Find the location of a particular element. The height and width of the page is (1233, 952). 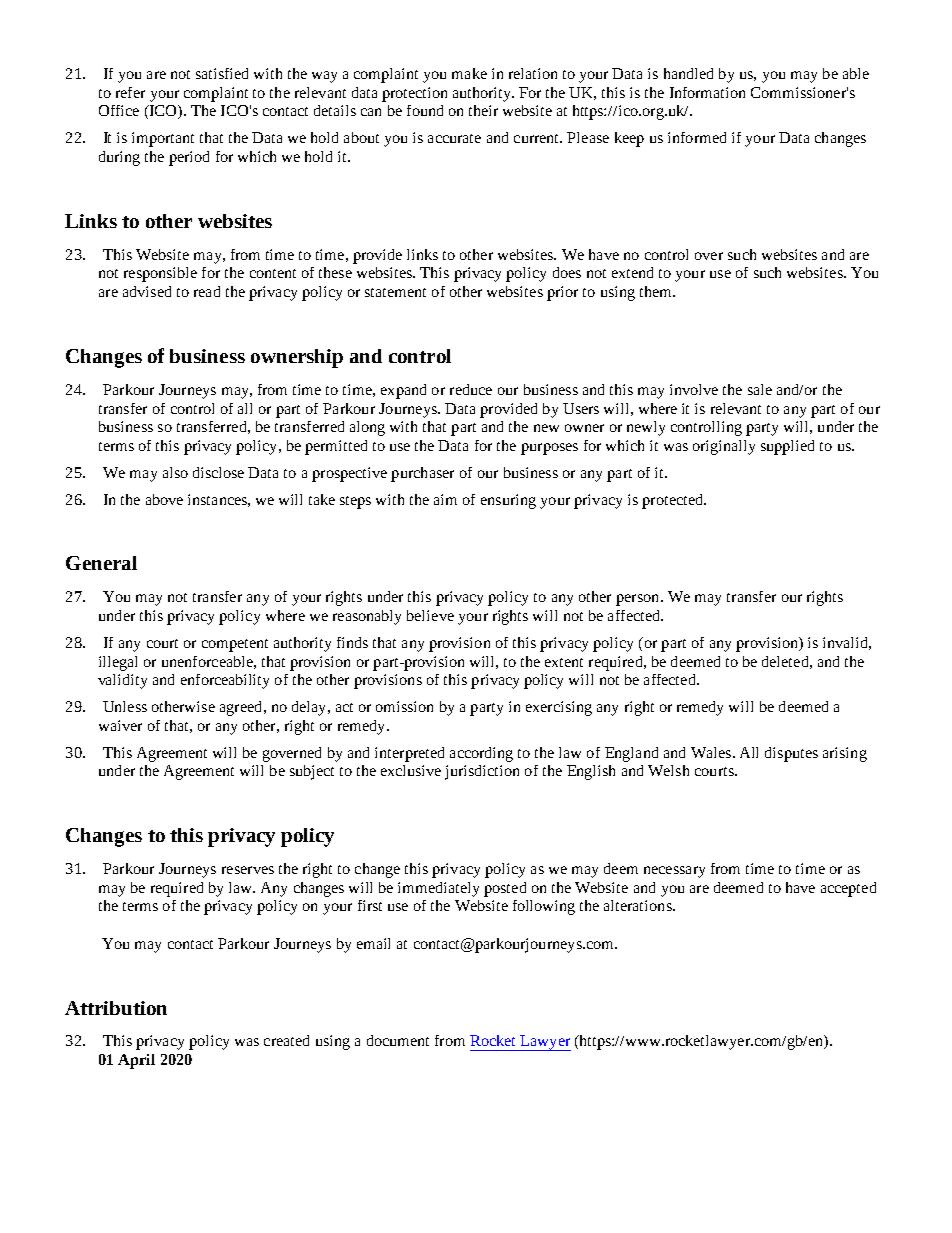

according is located at coordinates (481, 754).
